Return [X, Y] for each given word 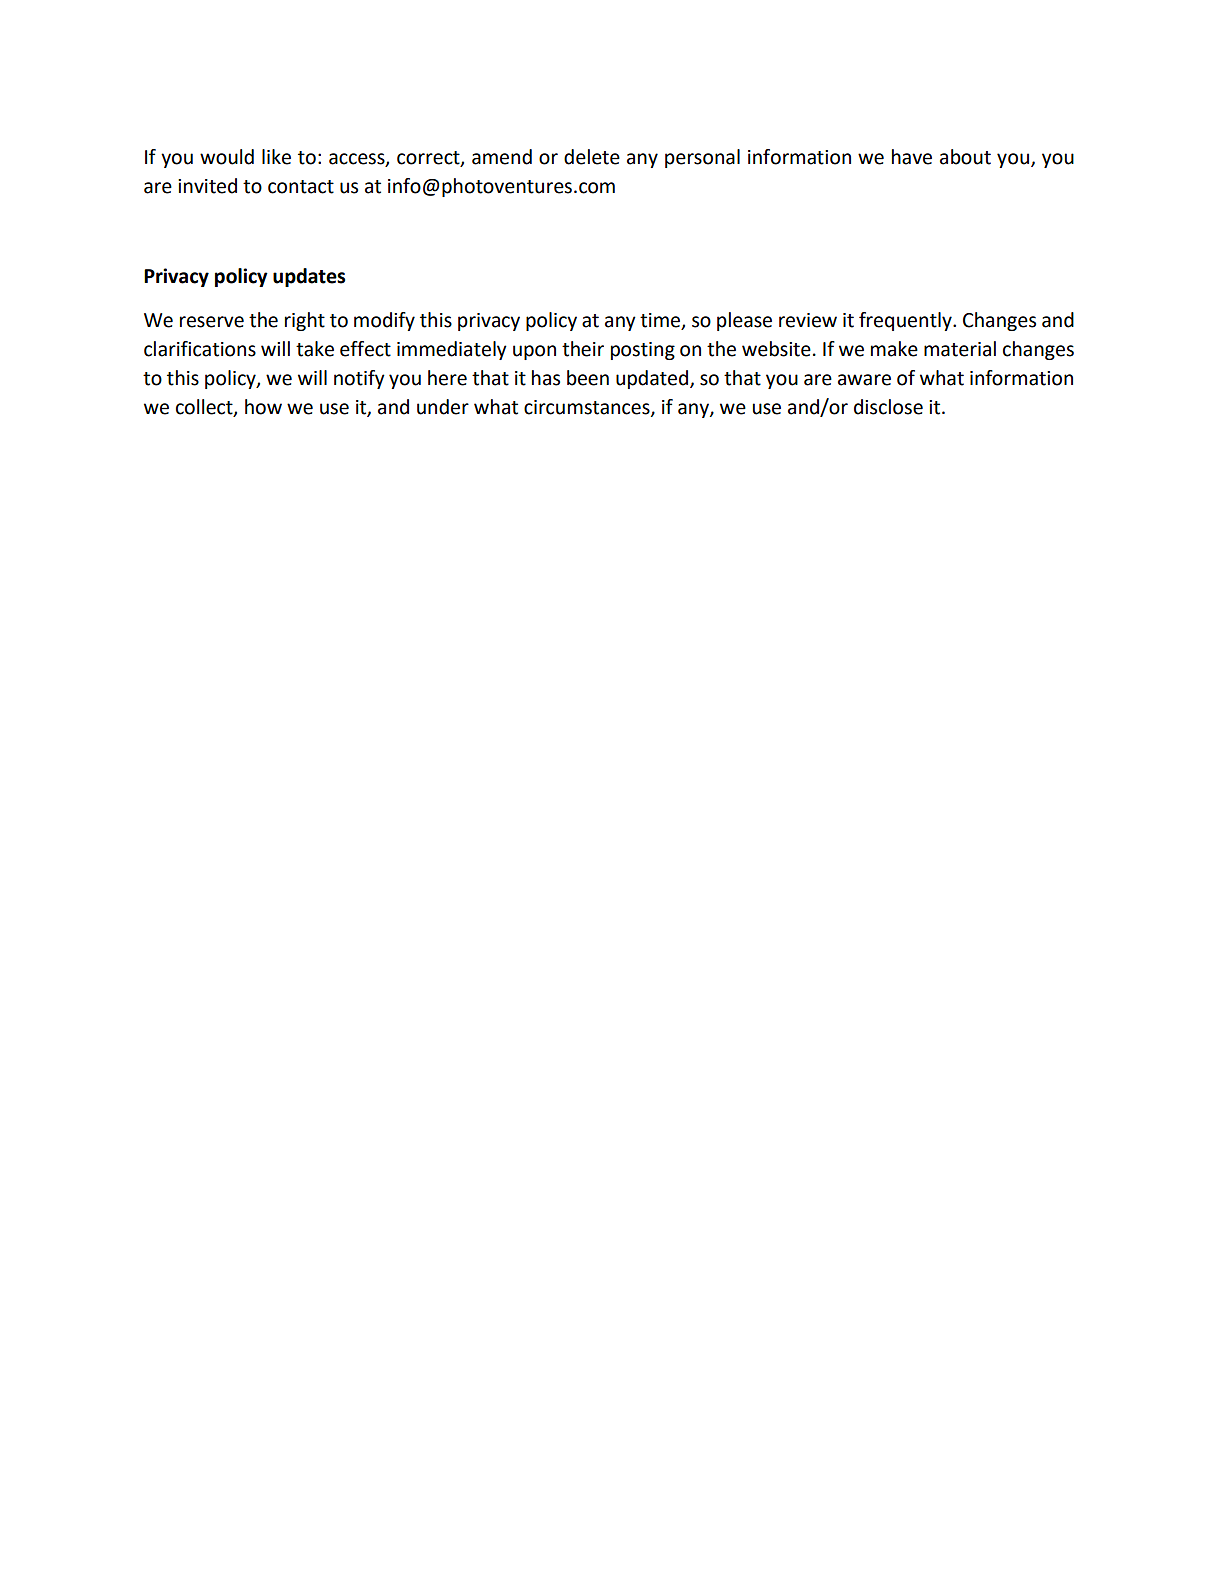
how [263, 407]
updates [309, 277]
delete [592, 157]
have [912, 157]
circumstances [588, 408]
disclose [888, 407]
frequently [906, 321]
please [744, 321]
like [276, 157]
